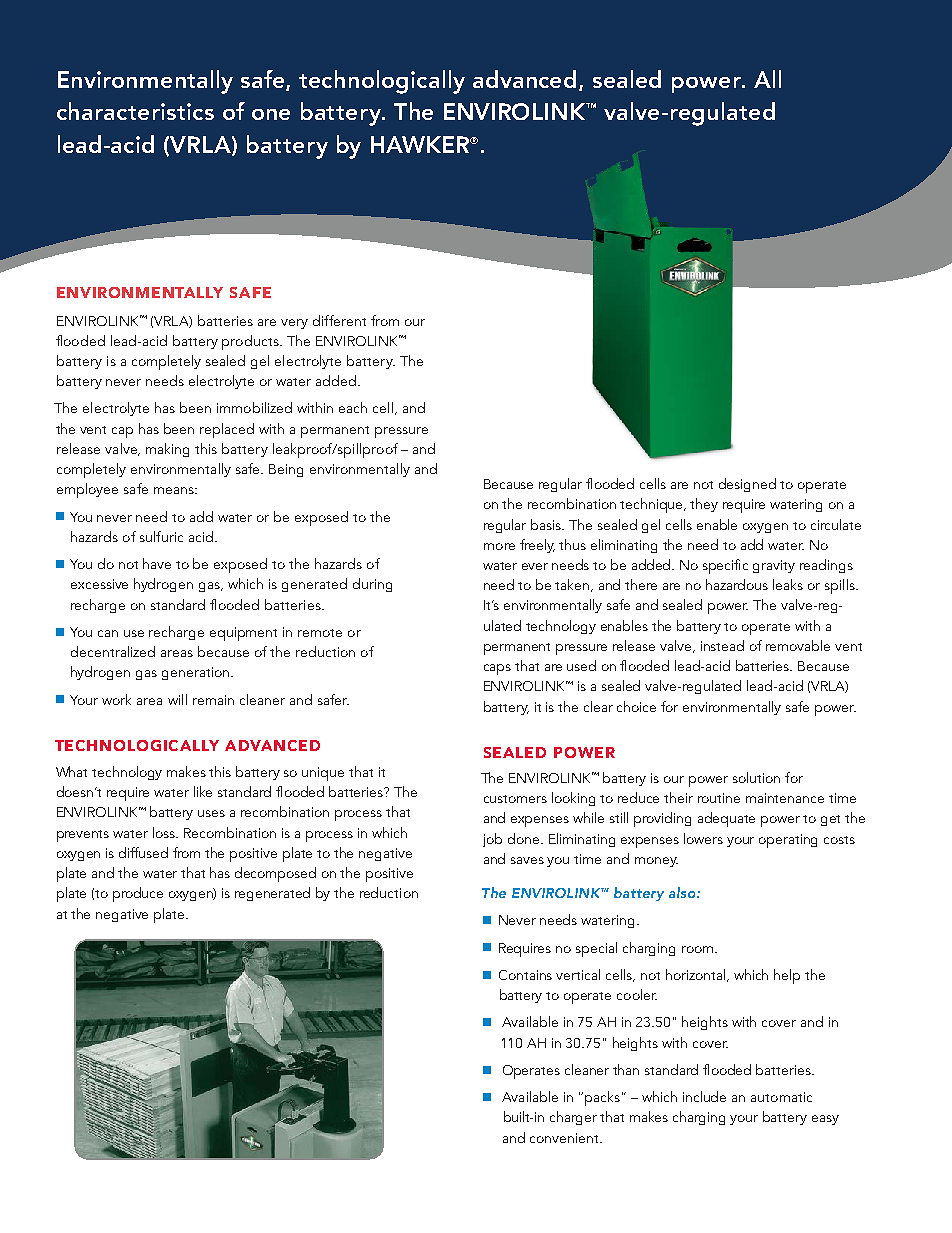 The image size is (952, 1233). Describe the element at coordinates (547, 524) in the screenshot. I see `basis` at that location.
